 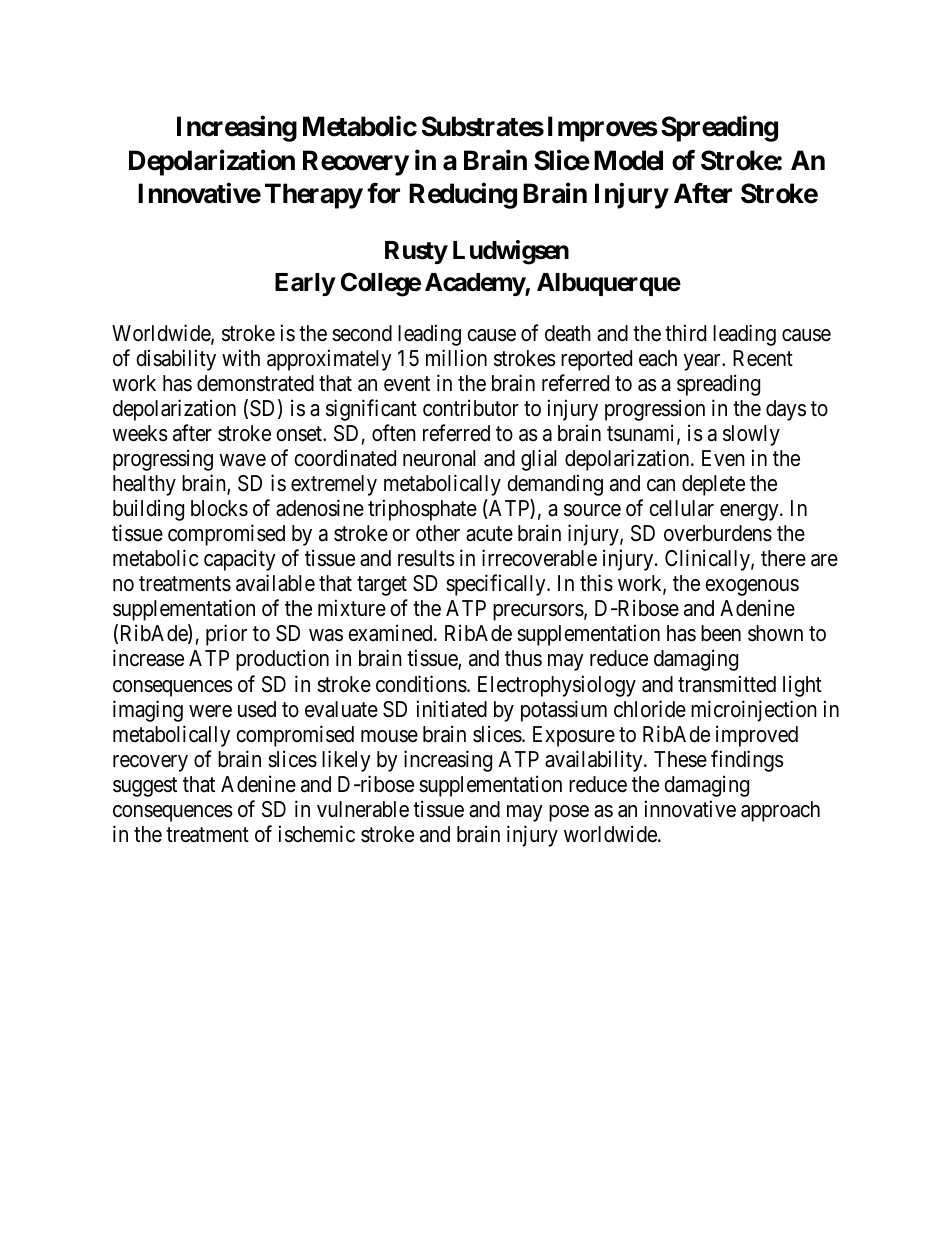 I want to click on approach, so click(x=780, y=811).
